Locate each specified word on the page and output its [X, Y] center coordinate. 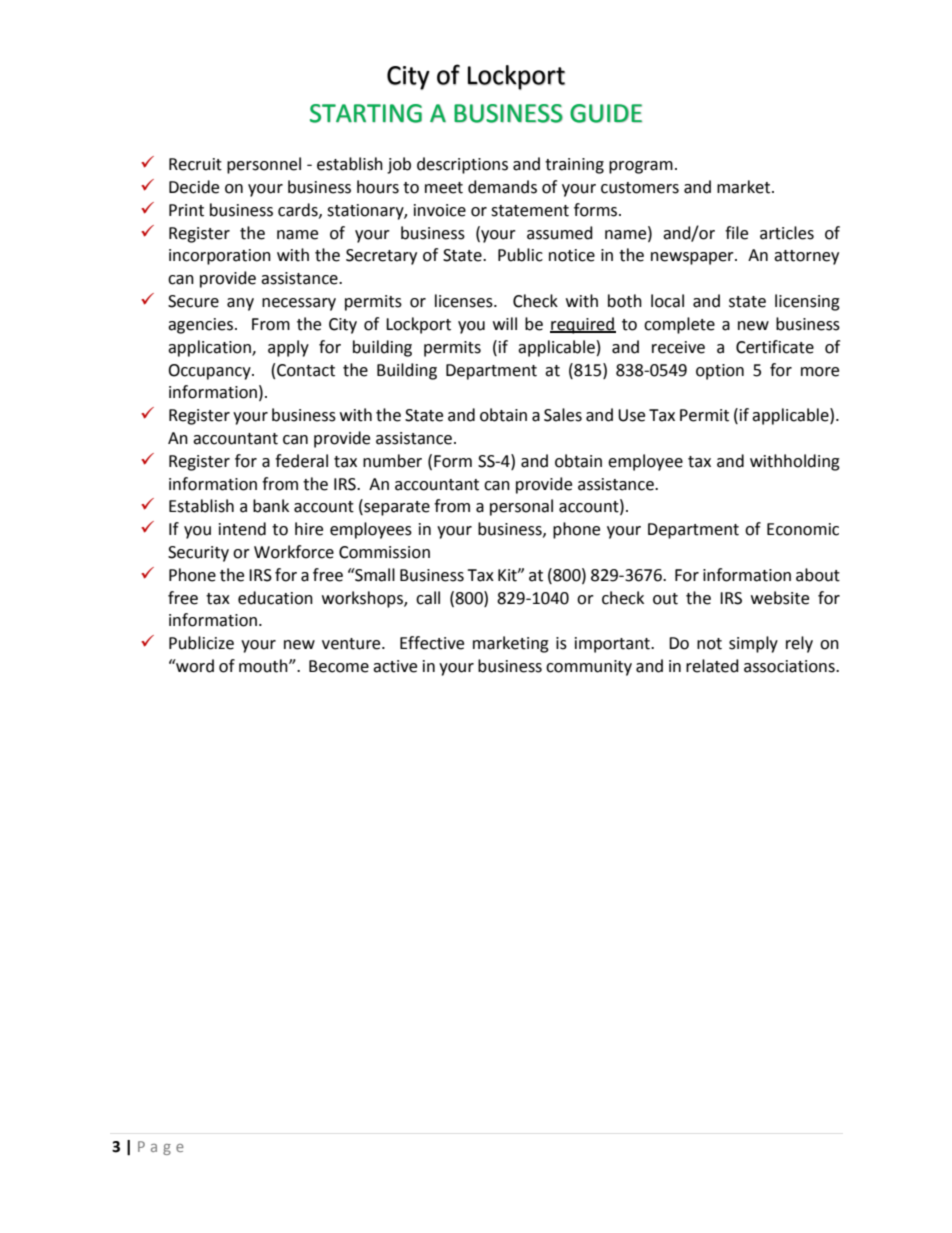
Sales [563, 415]
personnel [264, 165]
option [720, 372]
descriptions [462, 165]
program [641, 167]
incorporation [220, 257]
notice [572, 255]
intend [242, 529]
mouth [264, 666]
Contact [306, 370]
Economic [803, 529]
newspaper [693, 258]
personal [521, 507]
